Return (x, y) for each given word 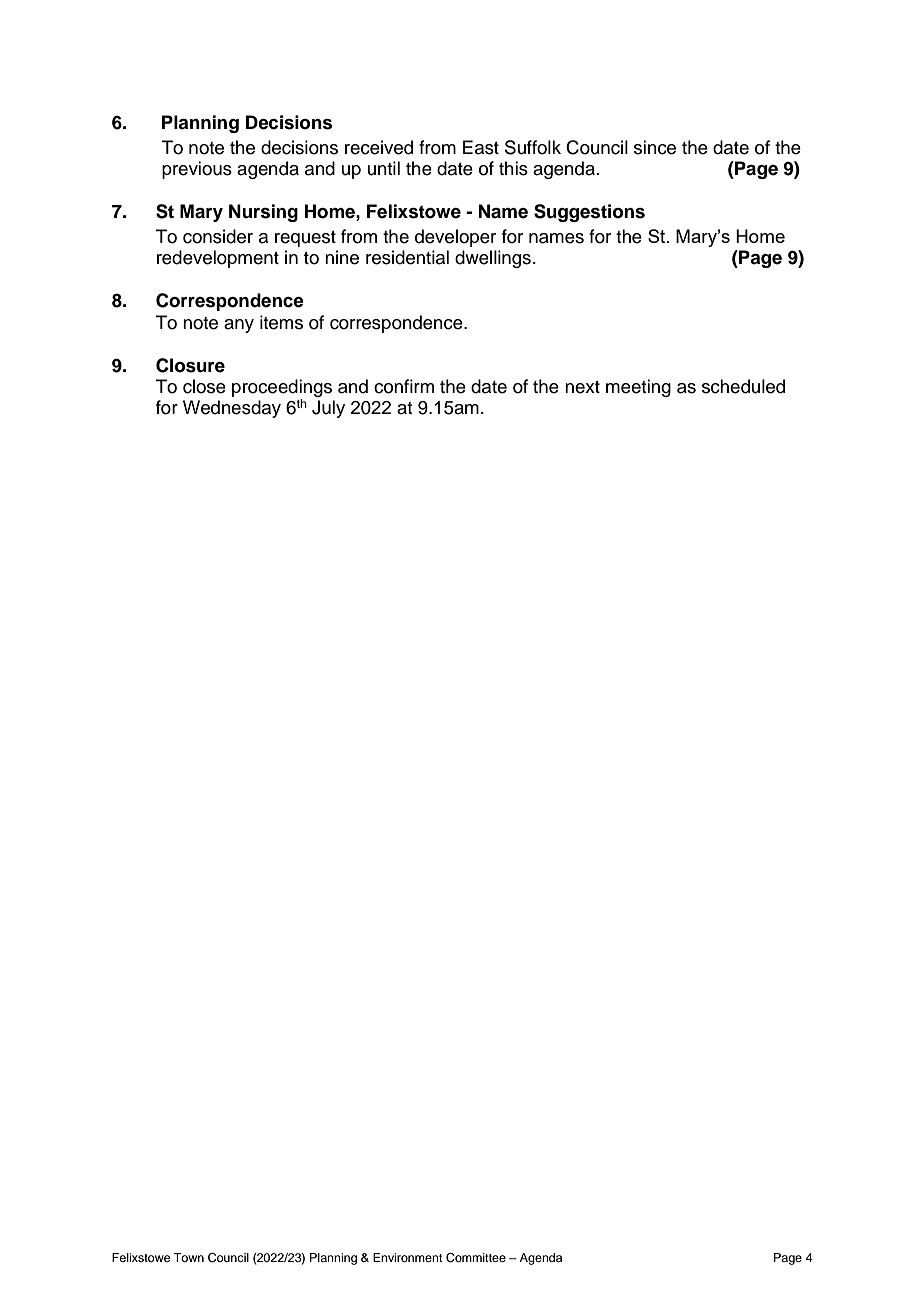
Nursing (263, 213)
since (655, 147)
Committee (476, 1258)
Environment (408, 1257)
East (481, 147)
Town (188, 1257)
